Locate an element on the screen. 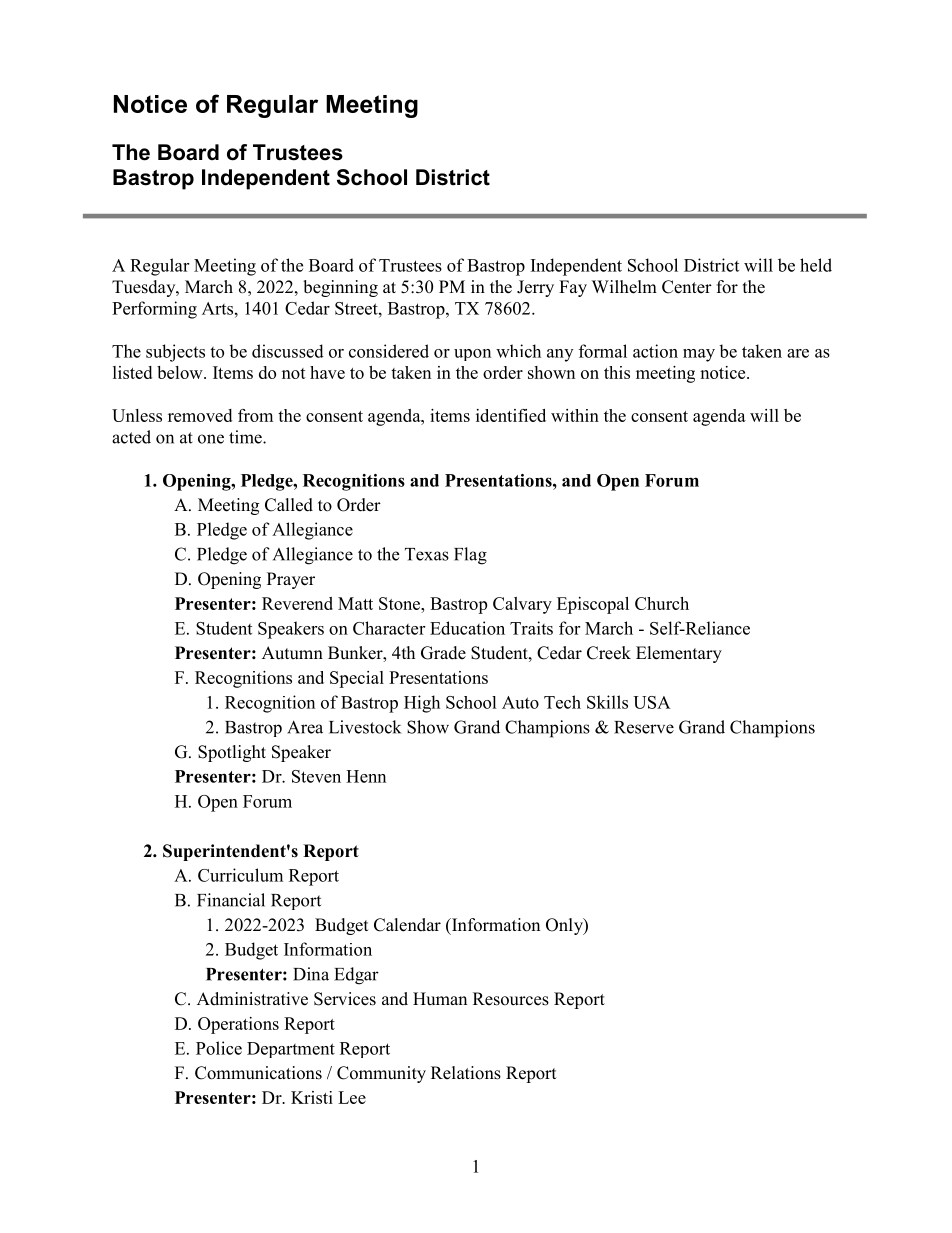 The image size is (952, 1233). identified is located at coordinates (511, 415).
